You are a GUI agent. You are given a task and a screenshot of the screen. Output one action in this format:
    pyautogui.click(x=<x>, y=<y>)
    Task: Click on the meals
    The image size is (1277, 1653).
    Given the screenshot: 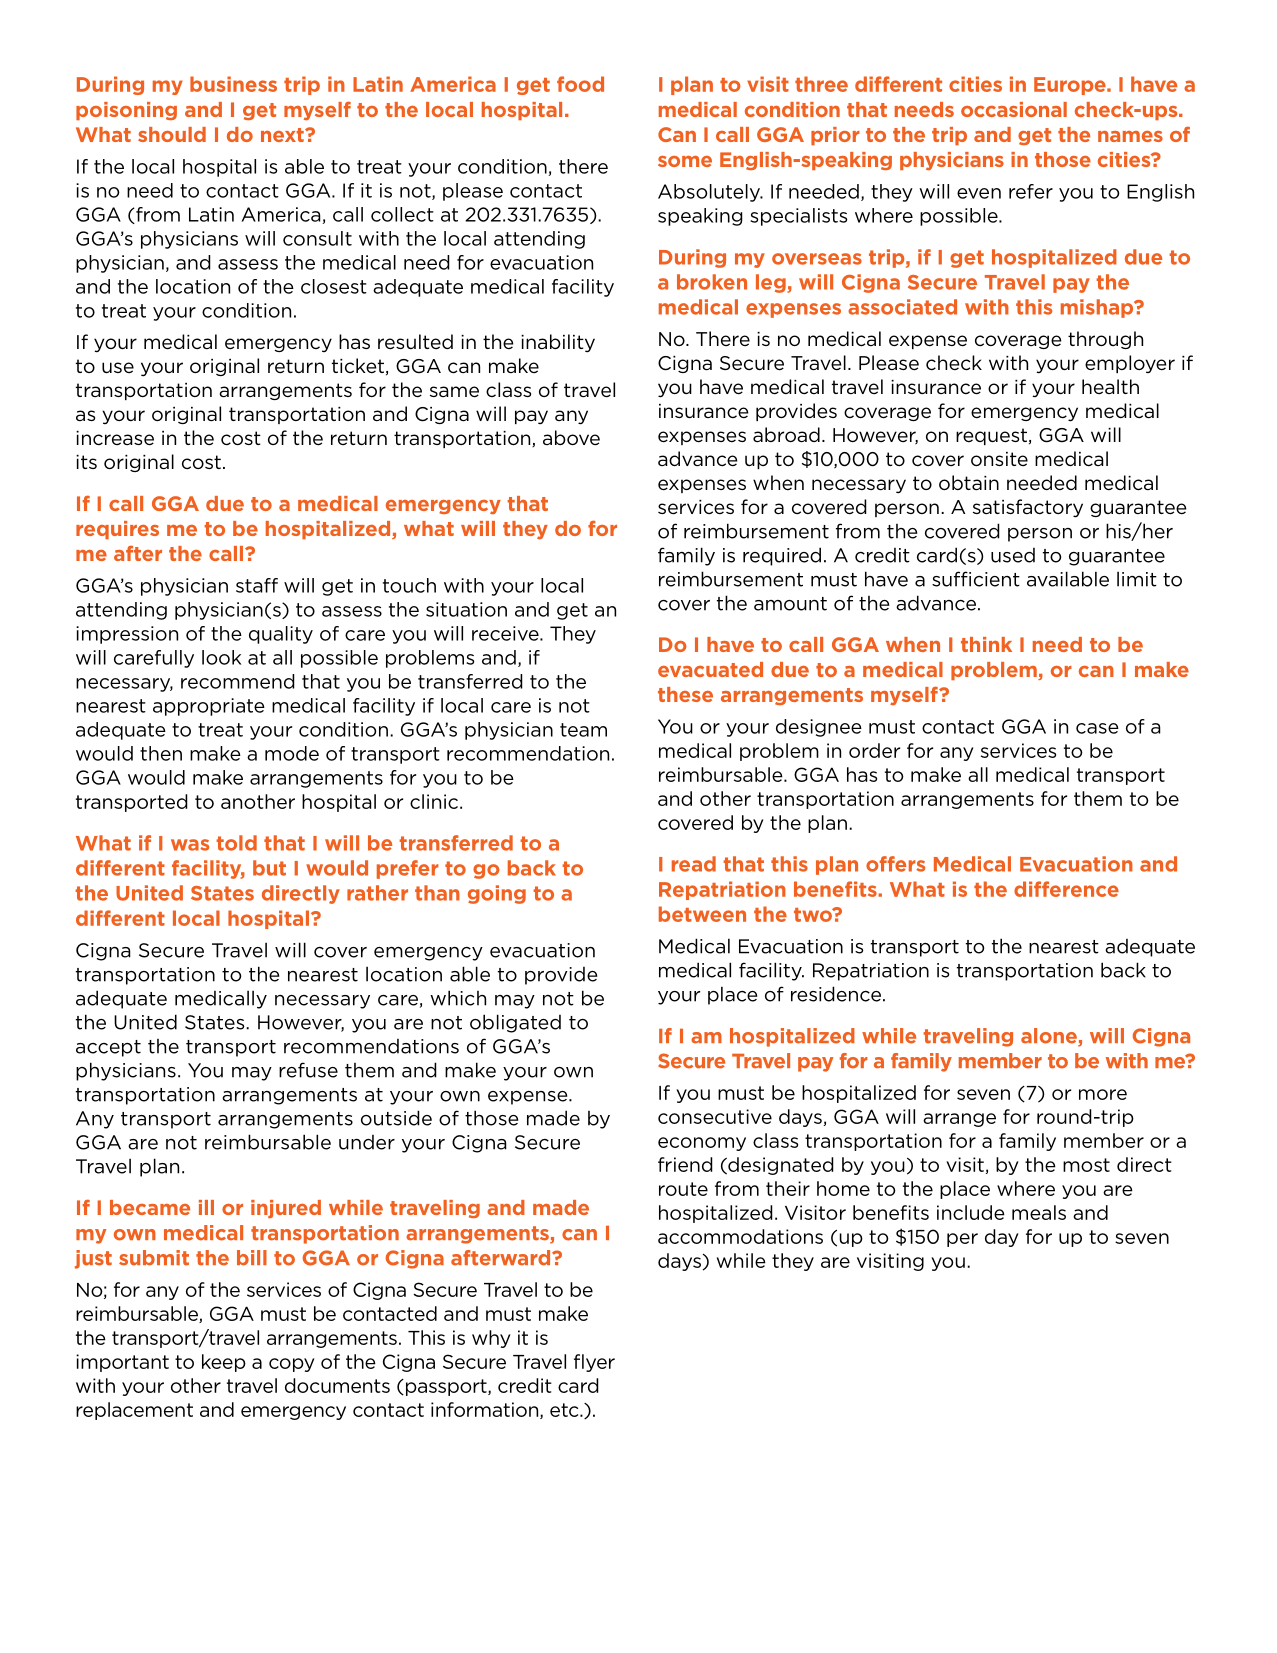 What is the action you would take?
    pyautogui.click(x=1039, y=1212)
